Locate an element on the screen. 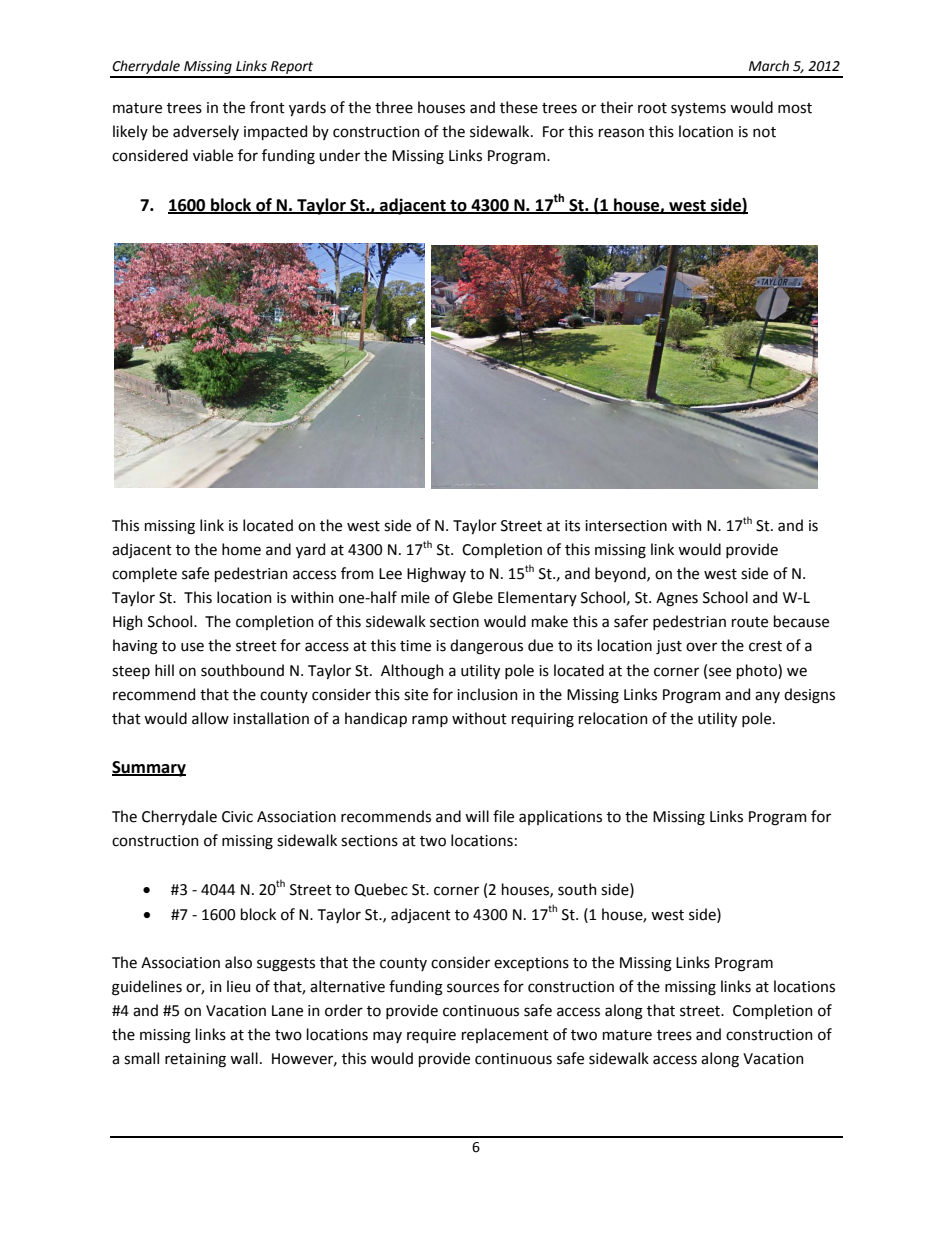 The height and width of the screenshot is (1233, 952). Agnes is located at coordinates (677, 599).
